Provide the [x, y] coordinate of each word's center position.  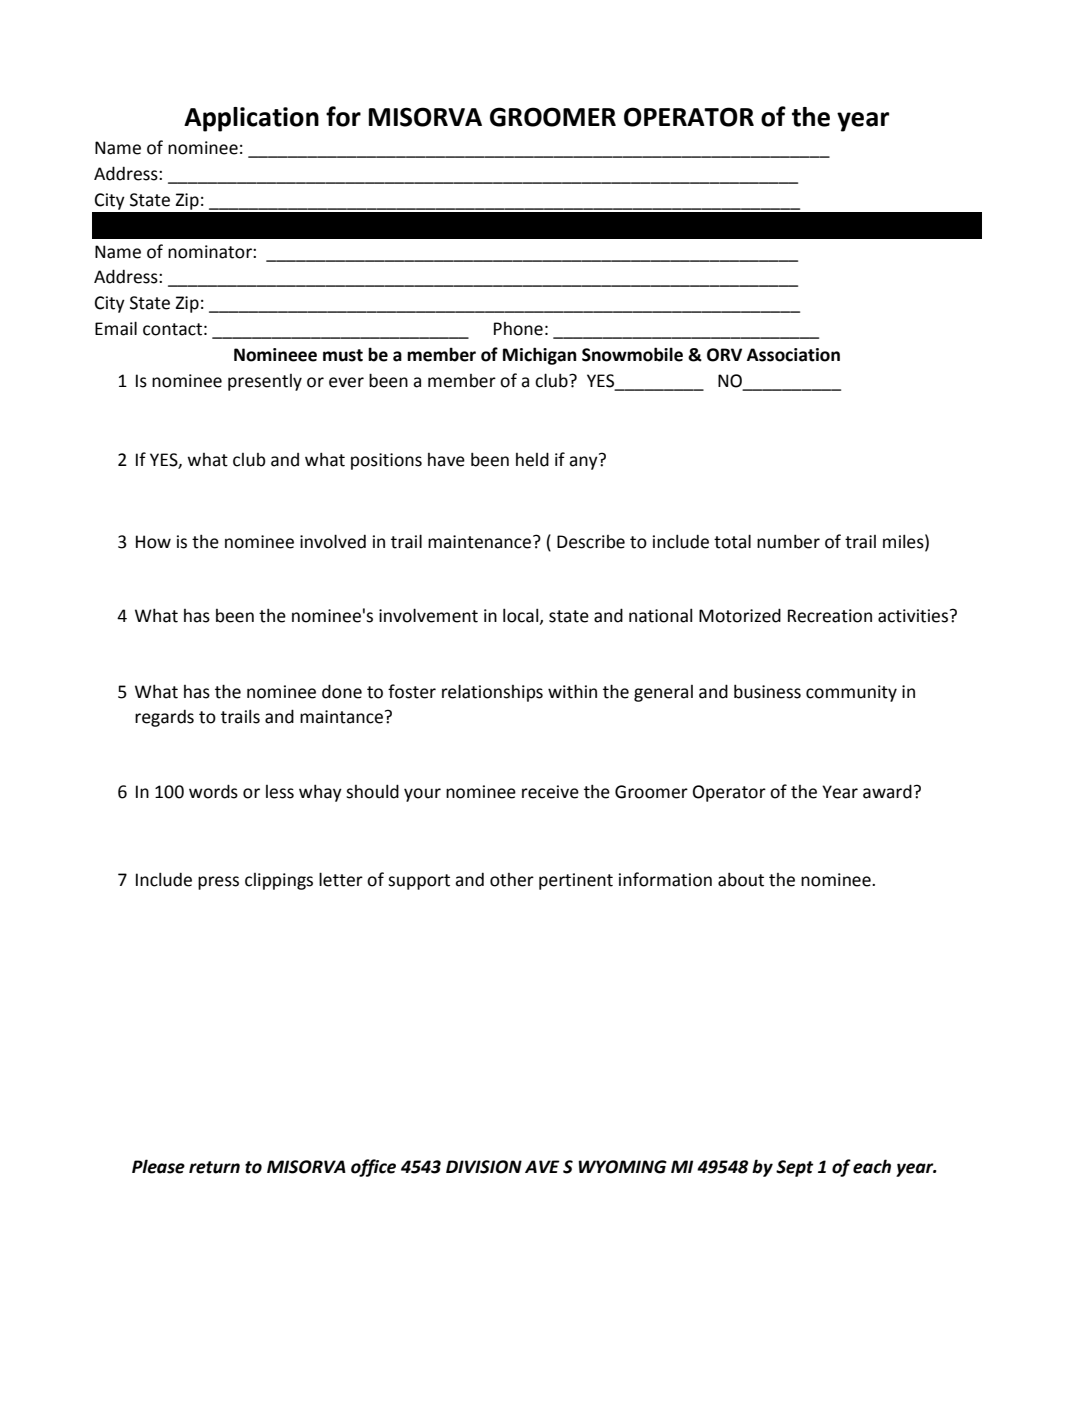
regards [164, 718]
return [214, 1167]
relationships [492, 693]
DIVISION [484, 1167]
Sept [795, 1168]
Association [793, 355]
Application [251, 119]
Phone [518, 329]
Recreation [830, 616]
